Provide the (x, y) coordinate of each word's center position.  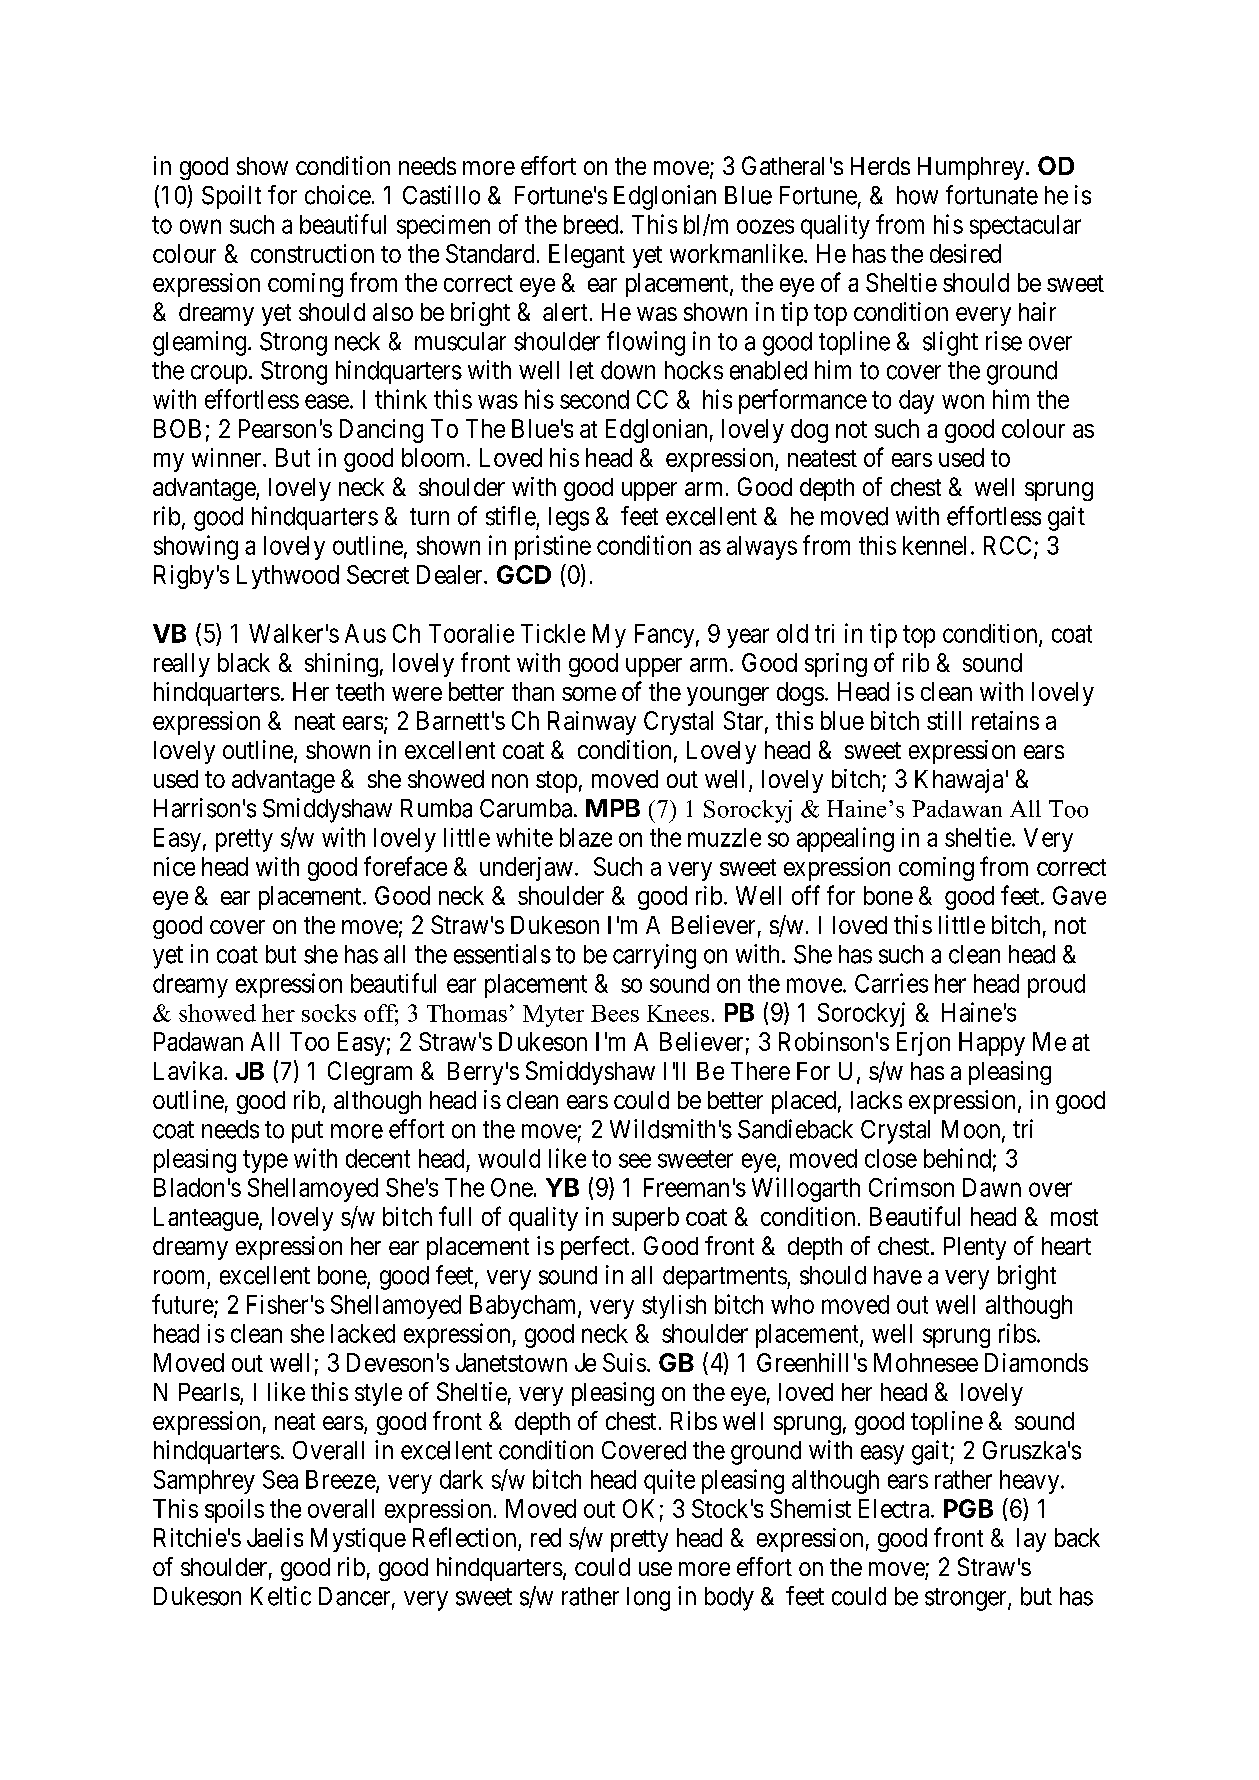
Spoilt (231, 197)
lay (1031, 1540)
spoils (234, 1511)
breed (592, 224)
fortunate (992, 195)
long (648, 1599)
